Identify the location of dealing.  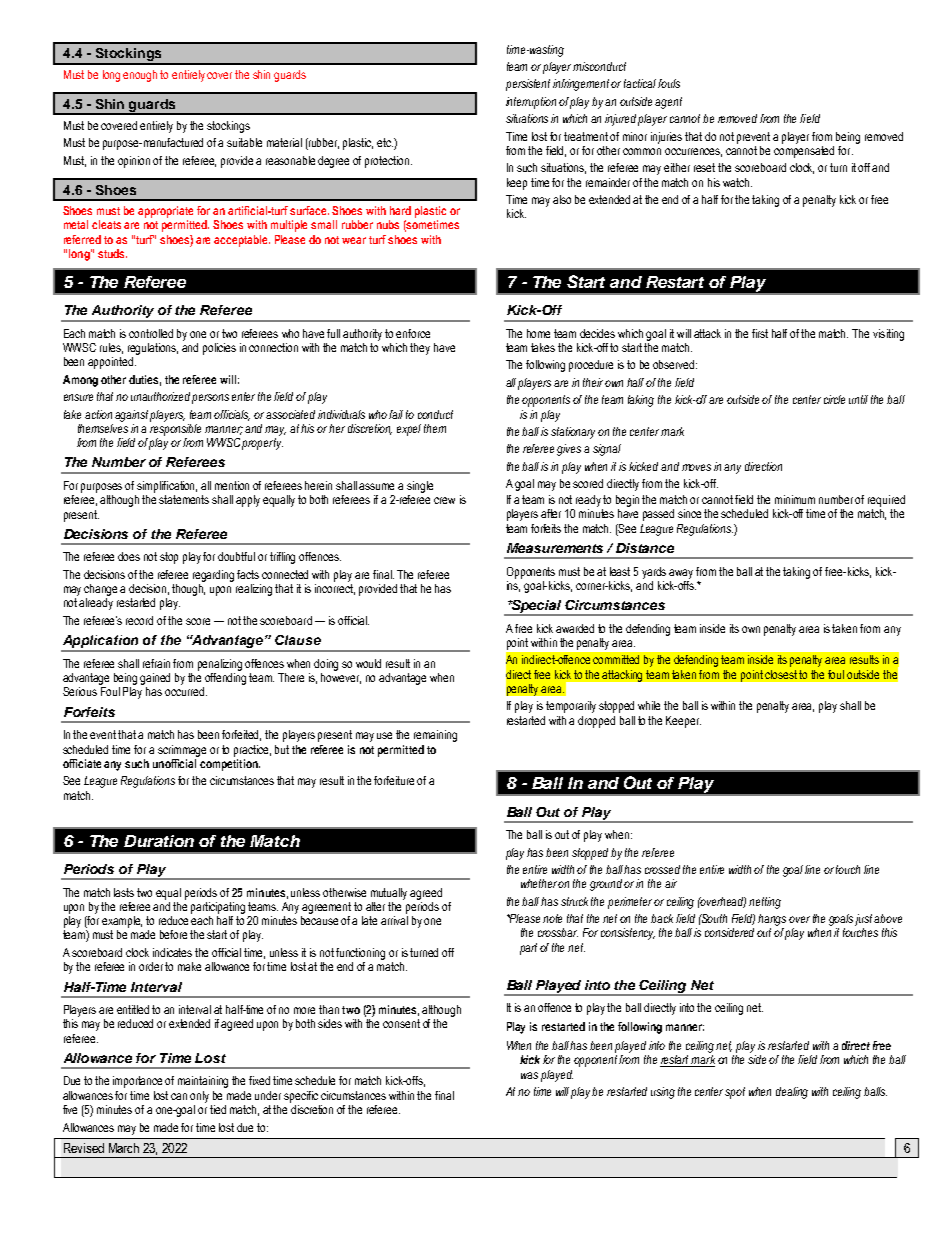
(792, 1093).
